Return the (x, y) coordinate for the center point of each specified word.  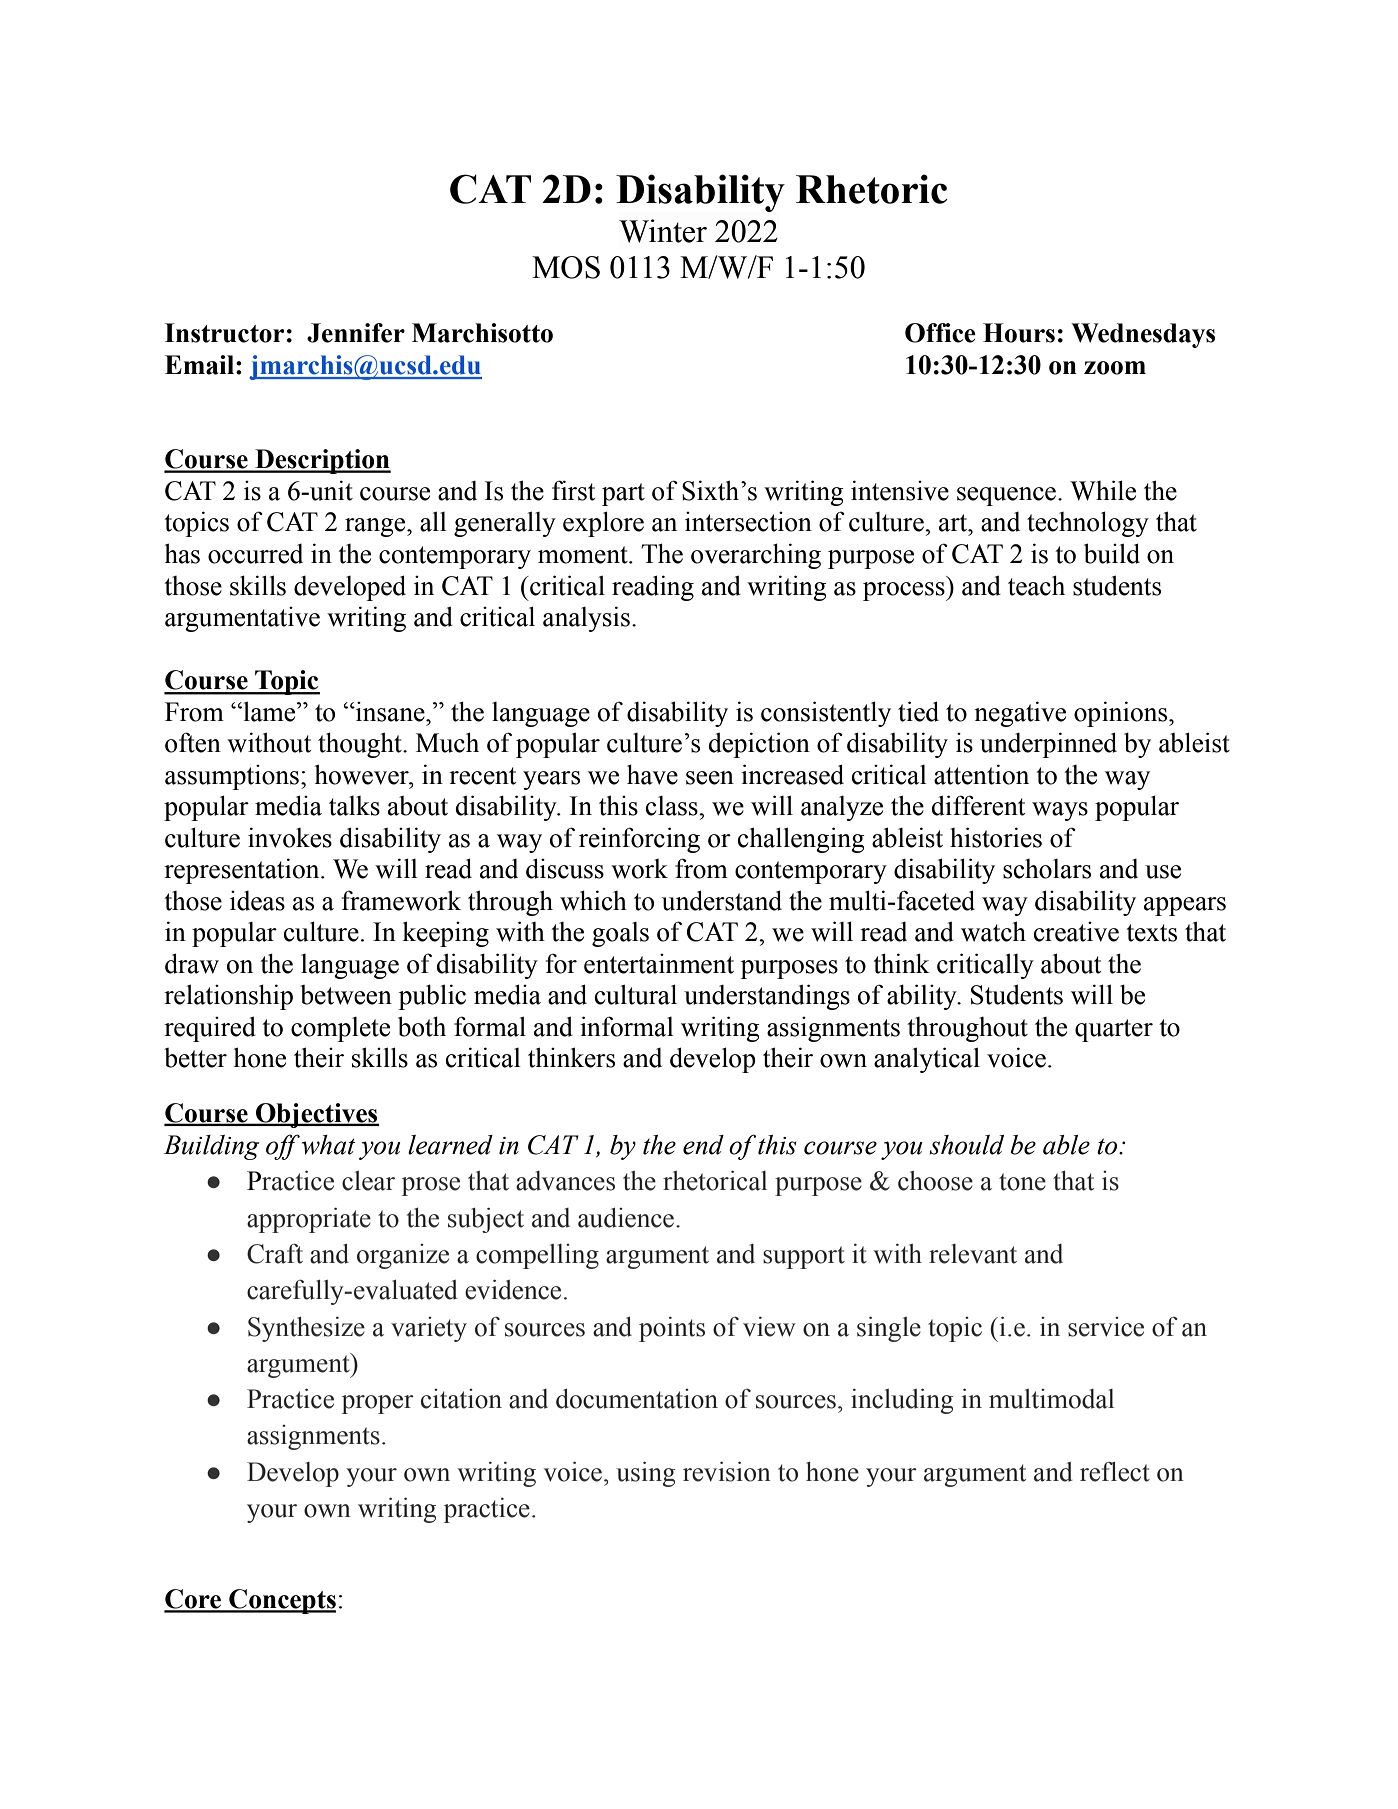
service (1106, 1327)
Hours (1019, 333)
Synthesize (306, 1329)
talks (354, 806)
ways (1060, 811)
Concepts (281, 1601)
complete (340, 1029)
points (672, 1329)
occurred (255, 554)
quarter (1114, 1030)
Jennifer (356, 333)
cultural (636, 994)
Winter (663, 231)
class (673, 806)
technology (1088, 524)
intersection (748, 522)
